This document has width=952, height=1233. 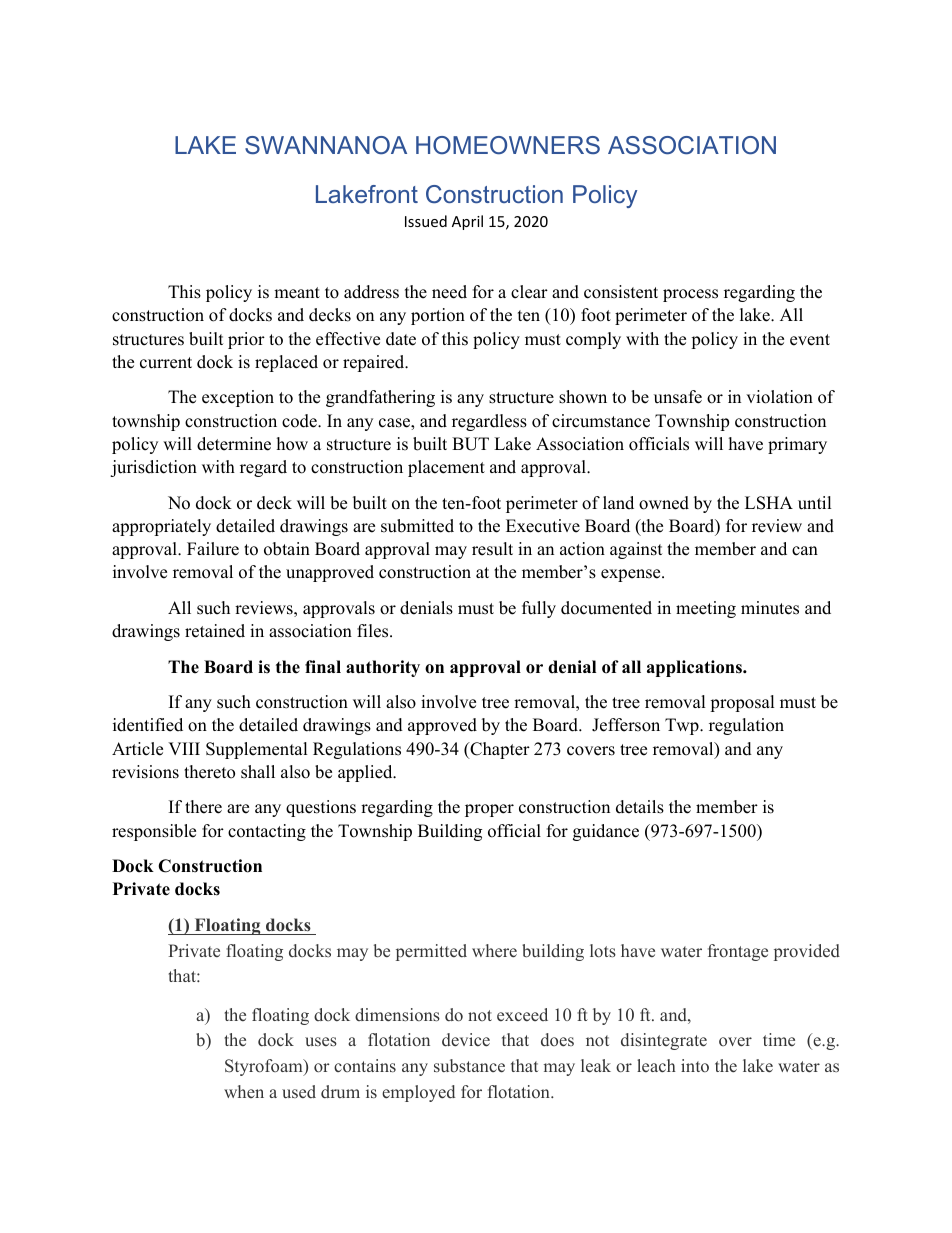 What do you see at coordinates (539, 609) in the document?
I see `fully` at bounding box center [539, 609].
